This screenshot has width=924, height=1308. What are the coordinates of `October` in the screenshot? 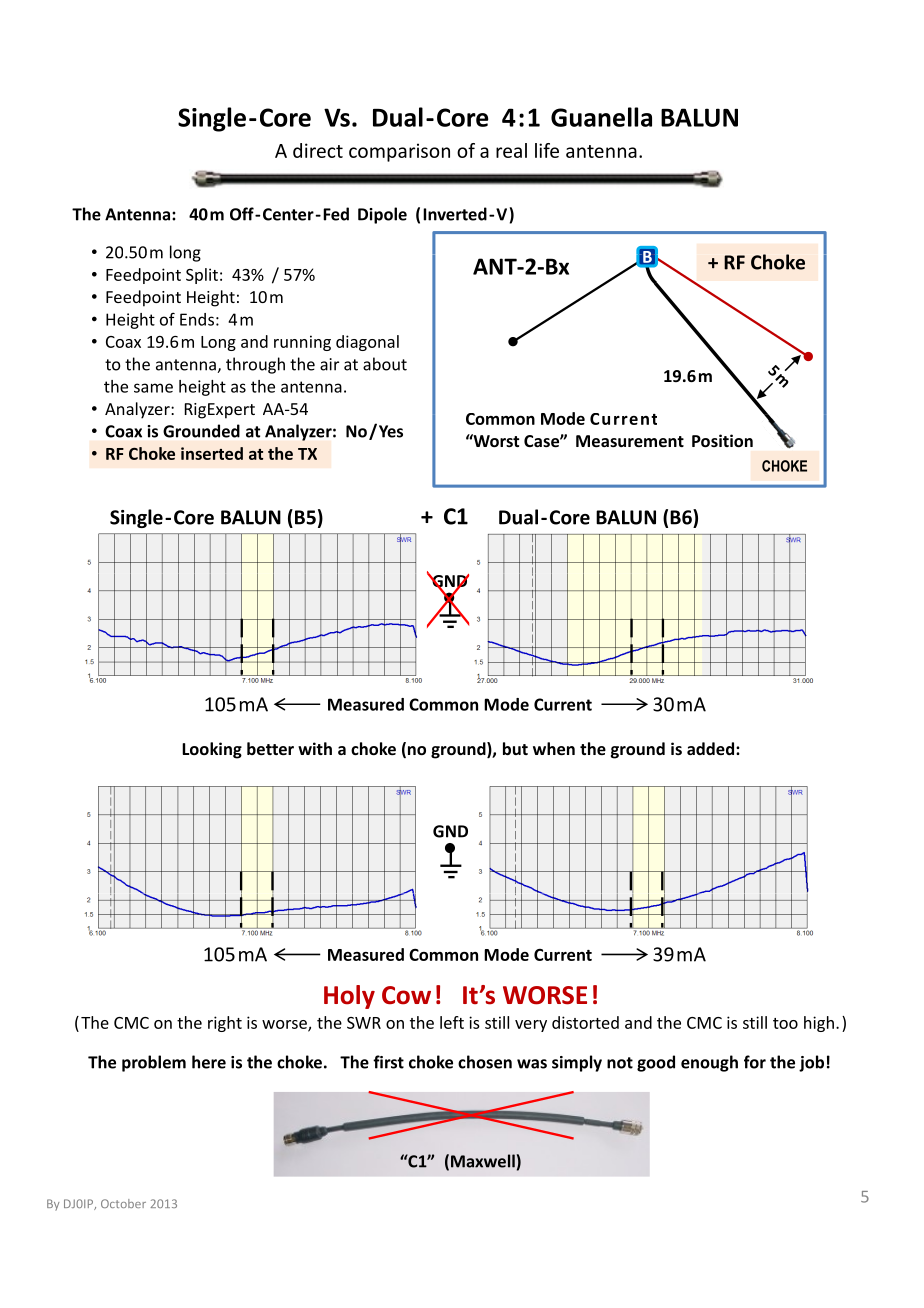 It's located at (123, 1203).
